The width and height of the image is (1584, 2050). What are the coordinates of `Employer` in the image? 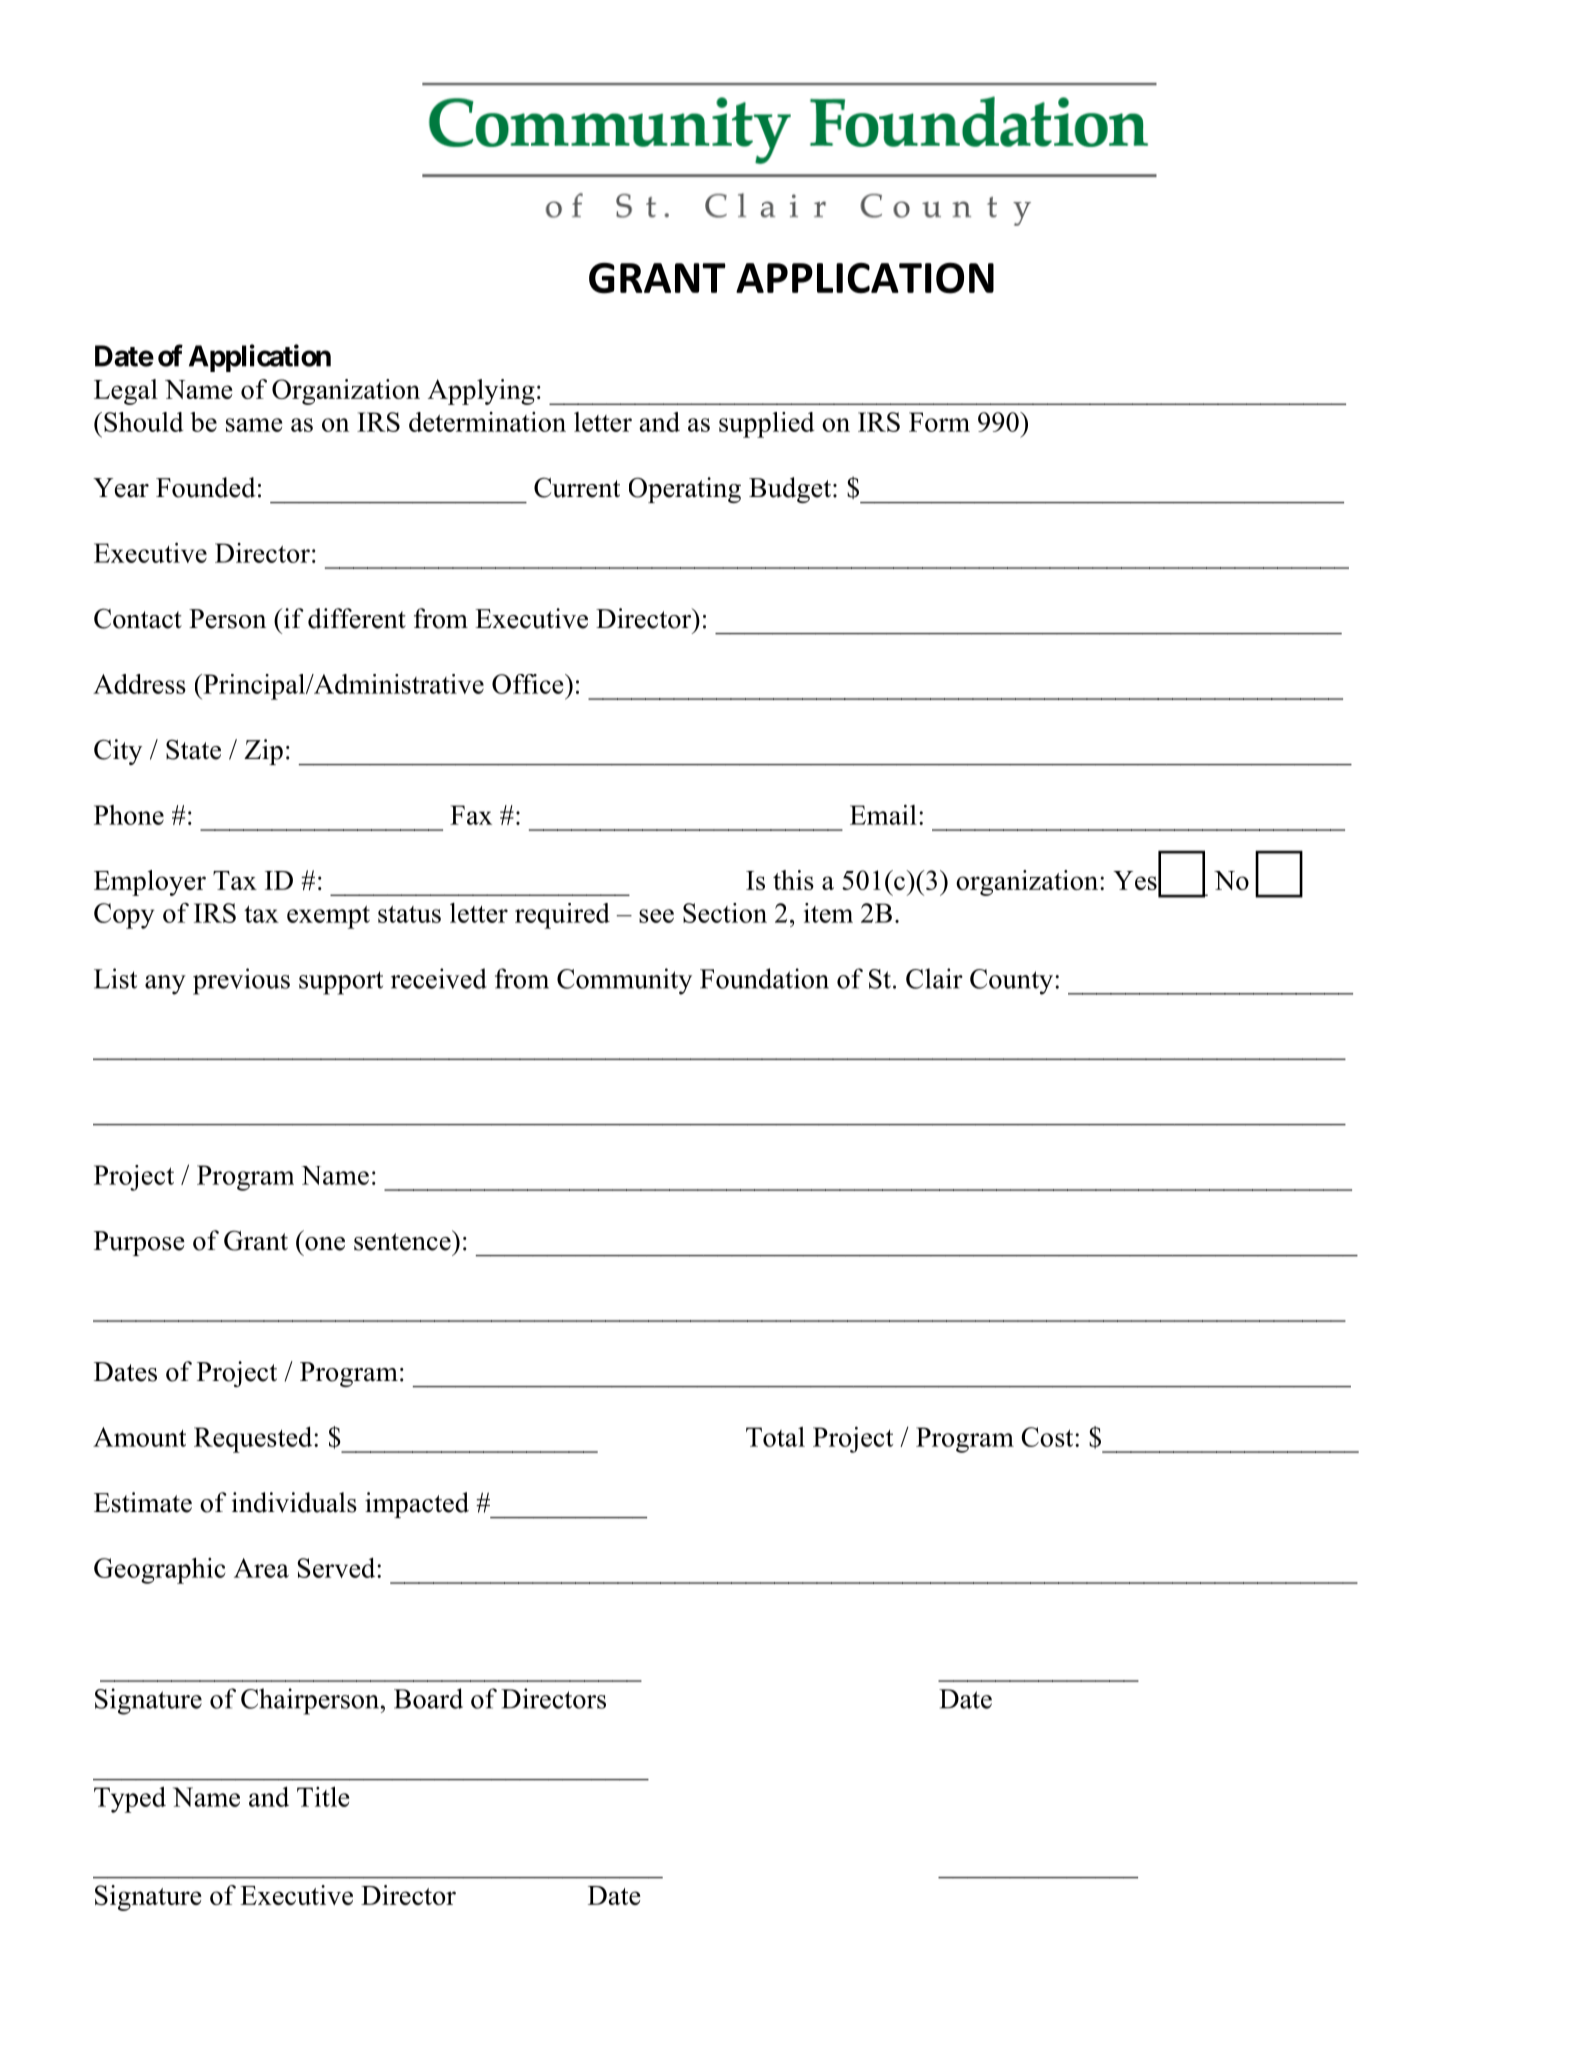 It's located at (150, 883).
